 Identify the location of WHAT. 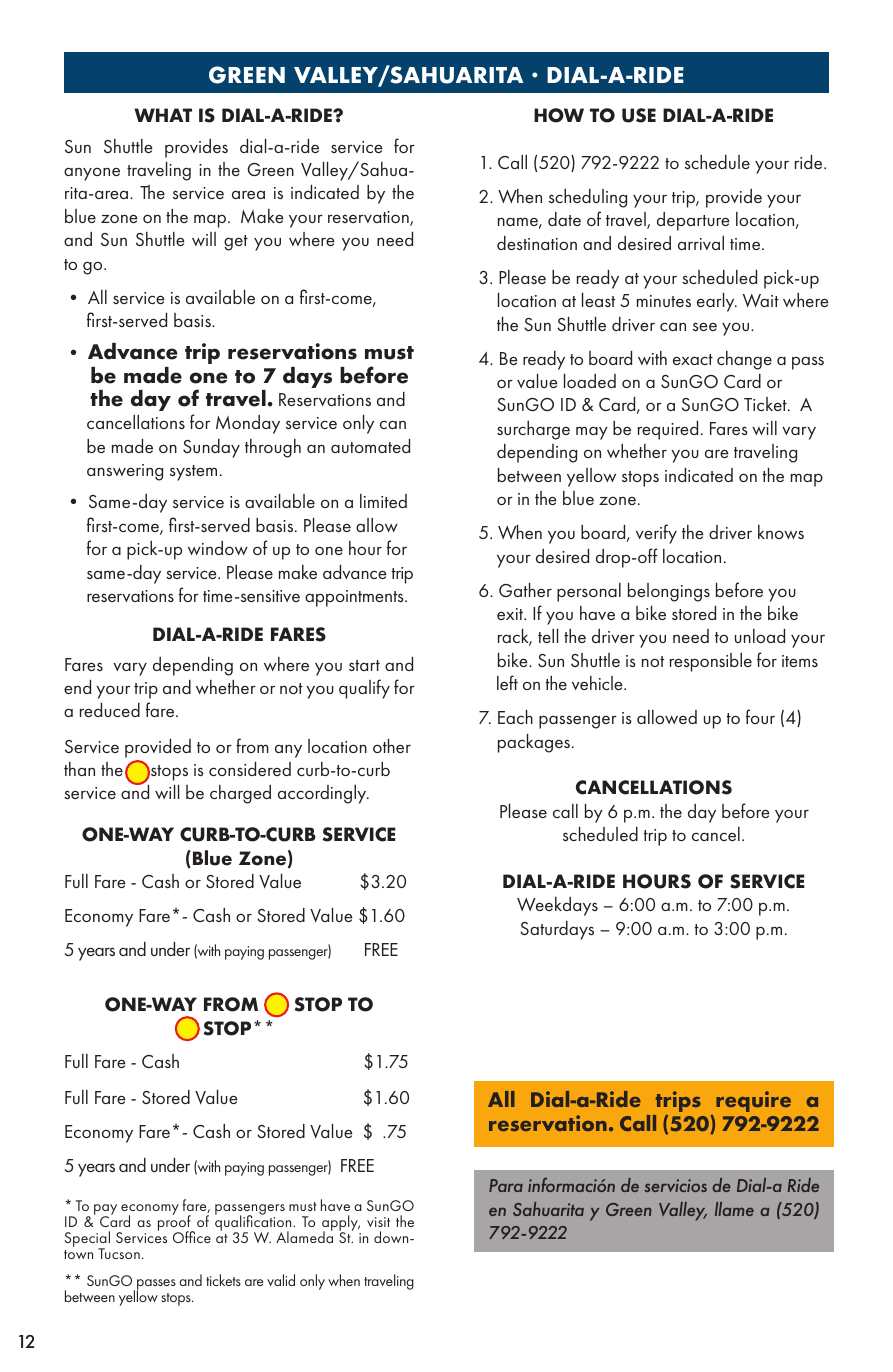
(163, 115).
